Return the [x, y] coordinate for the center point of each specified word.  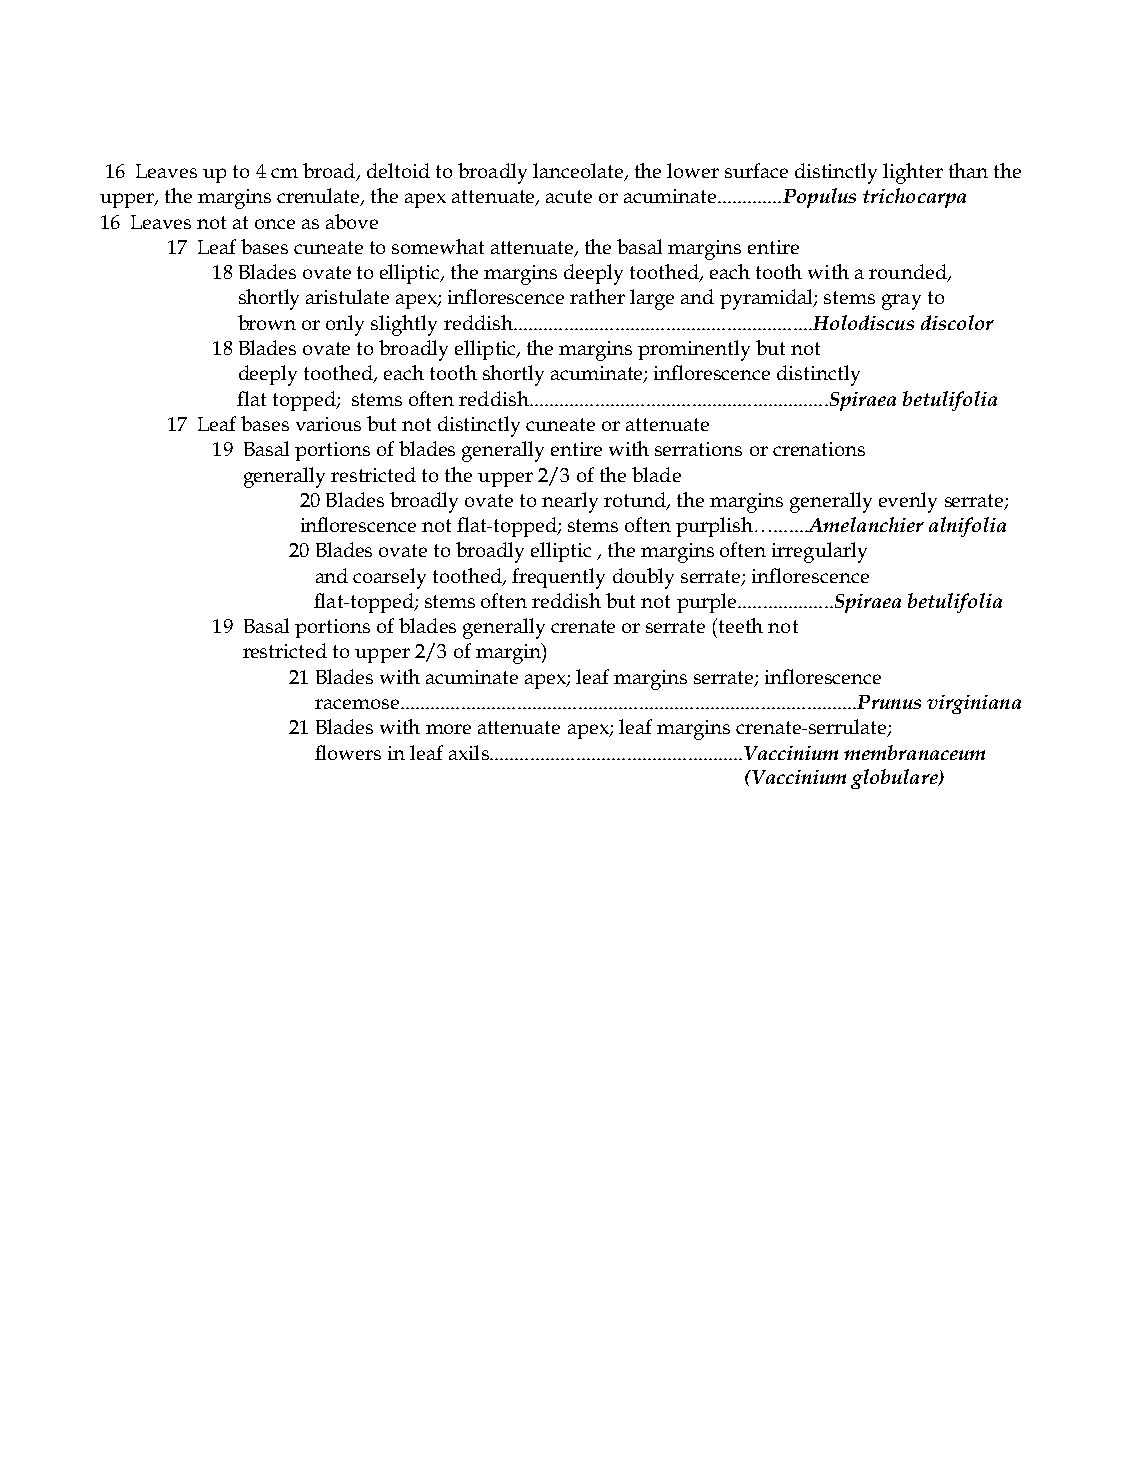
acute [569, 196]
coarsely [389, 578]
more [448, 729]
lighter [913, 173]
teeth [741, 625]
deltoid [398, 170]
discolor [957, 322]
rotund [636, 501]
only [345, 325]
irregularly [819, 552]
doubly [643, 578]
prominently [694, 350]
